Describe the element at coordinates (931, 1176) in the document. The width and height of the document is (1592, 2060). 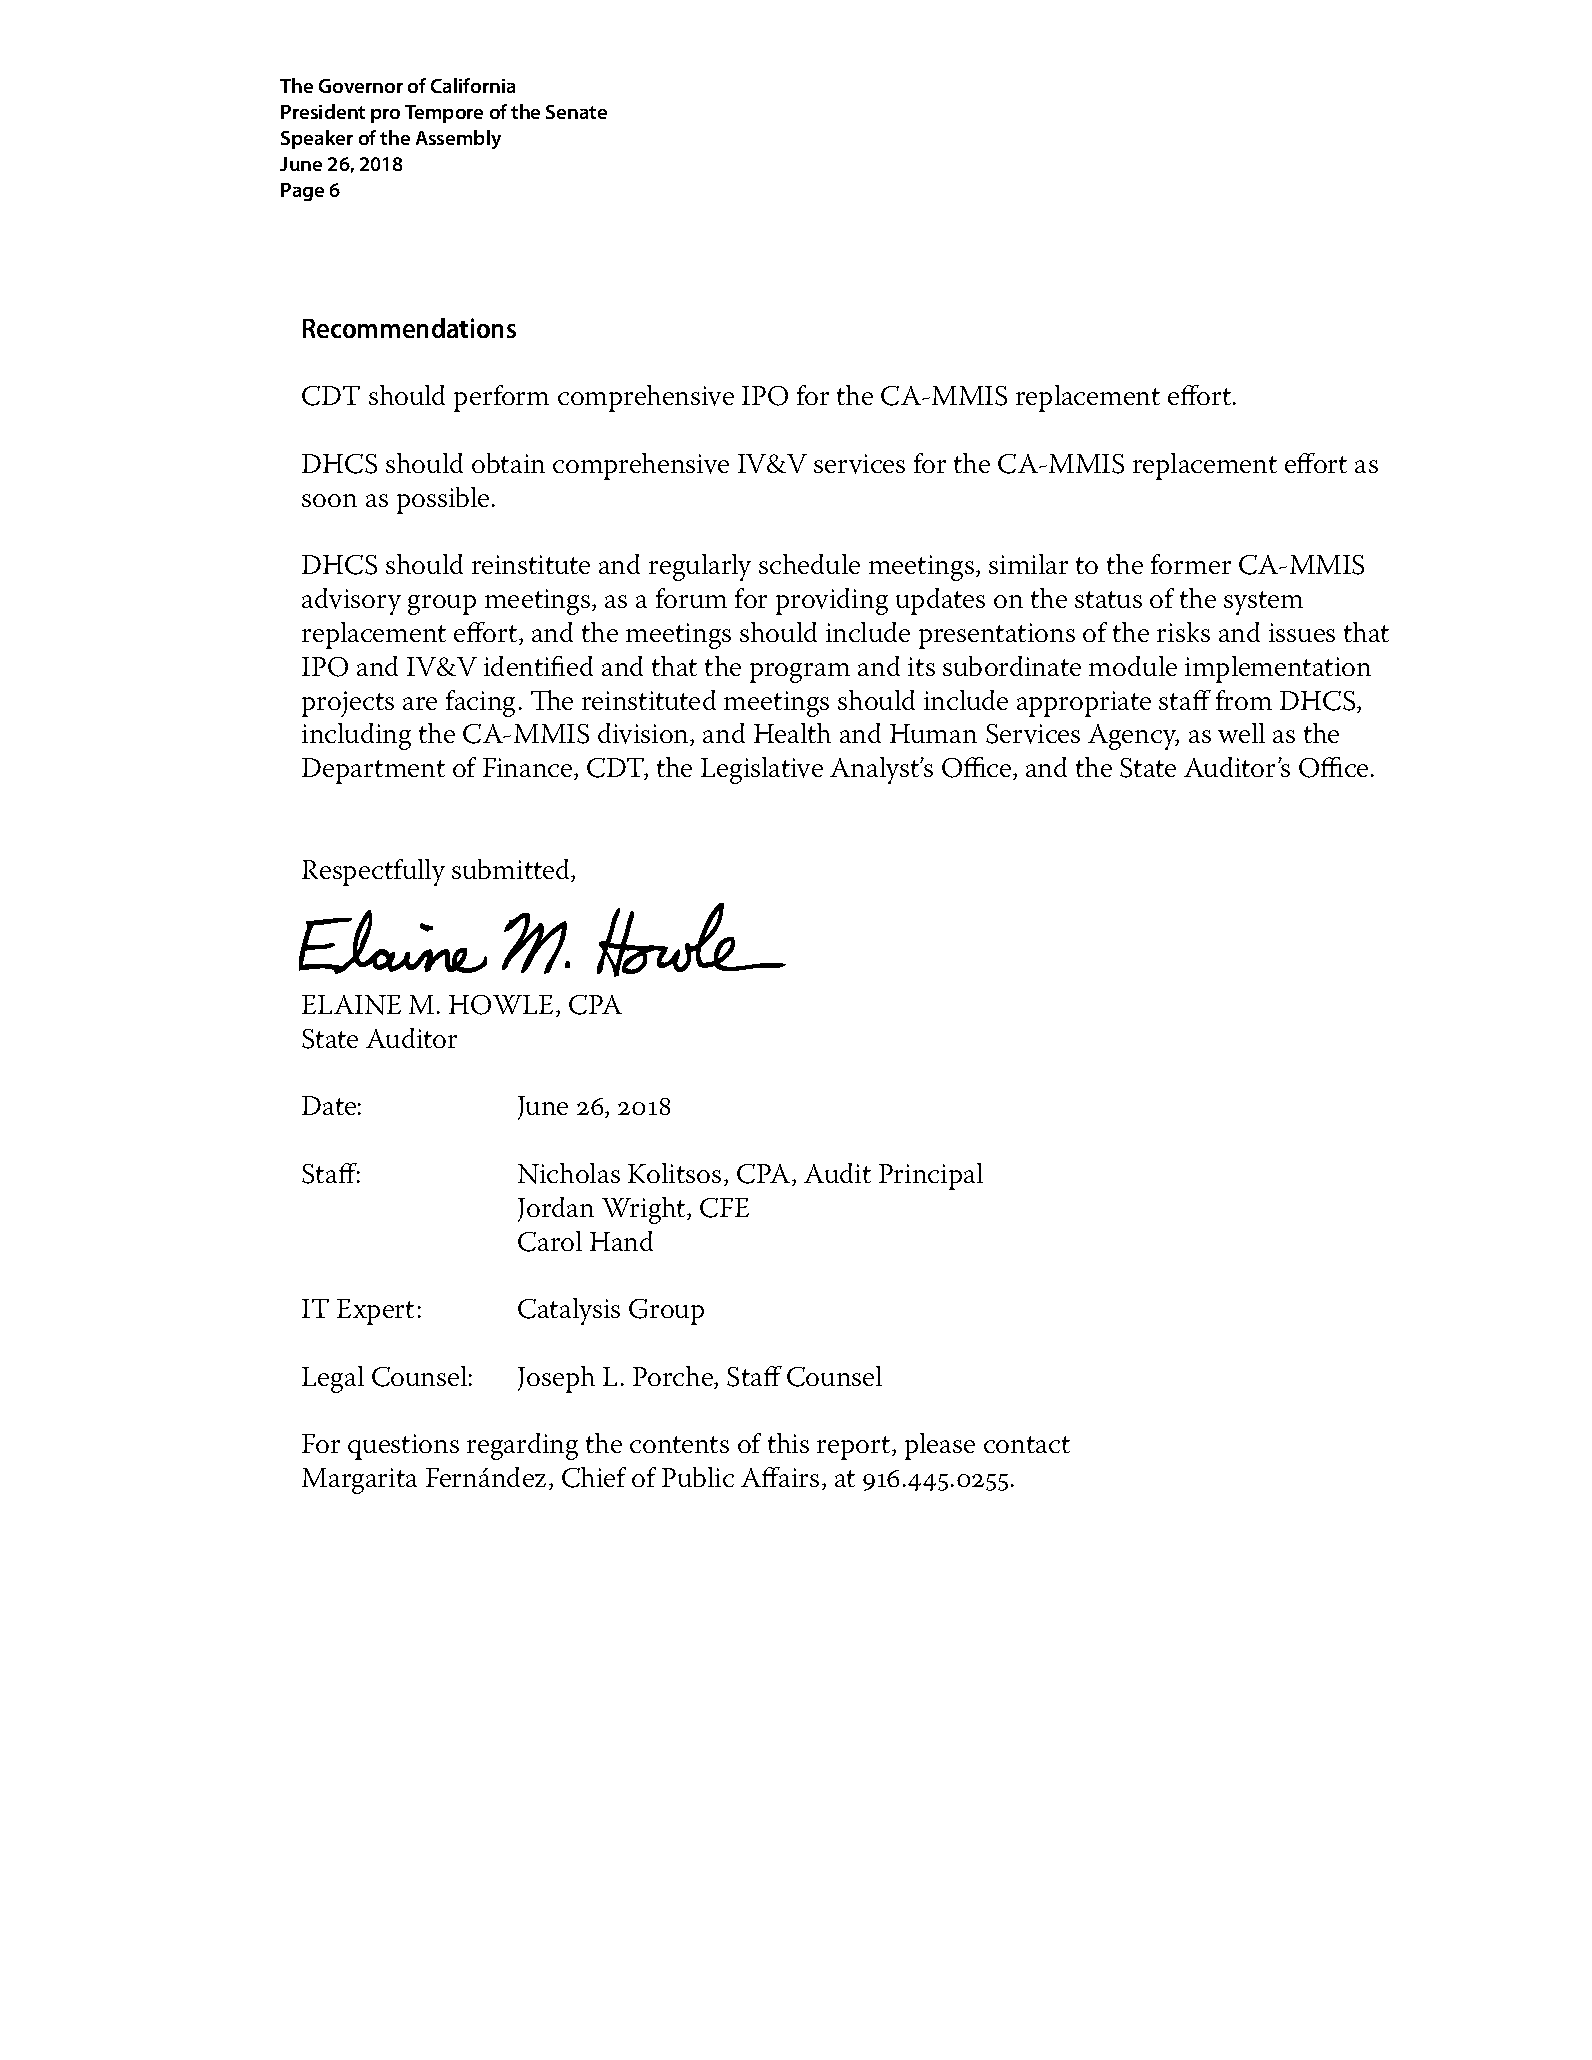
I see `Principal` at that location.
